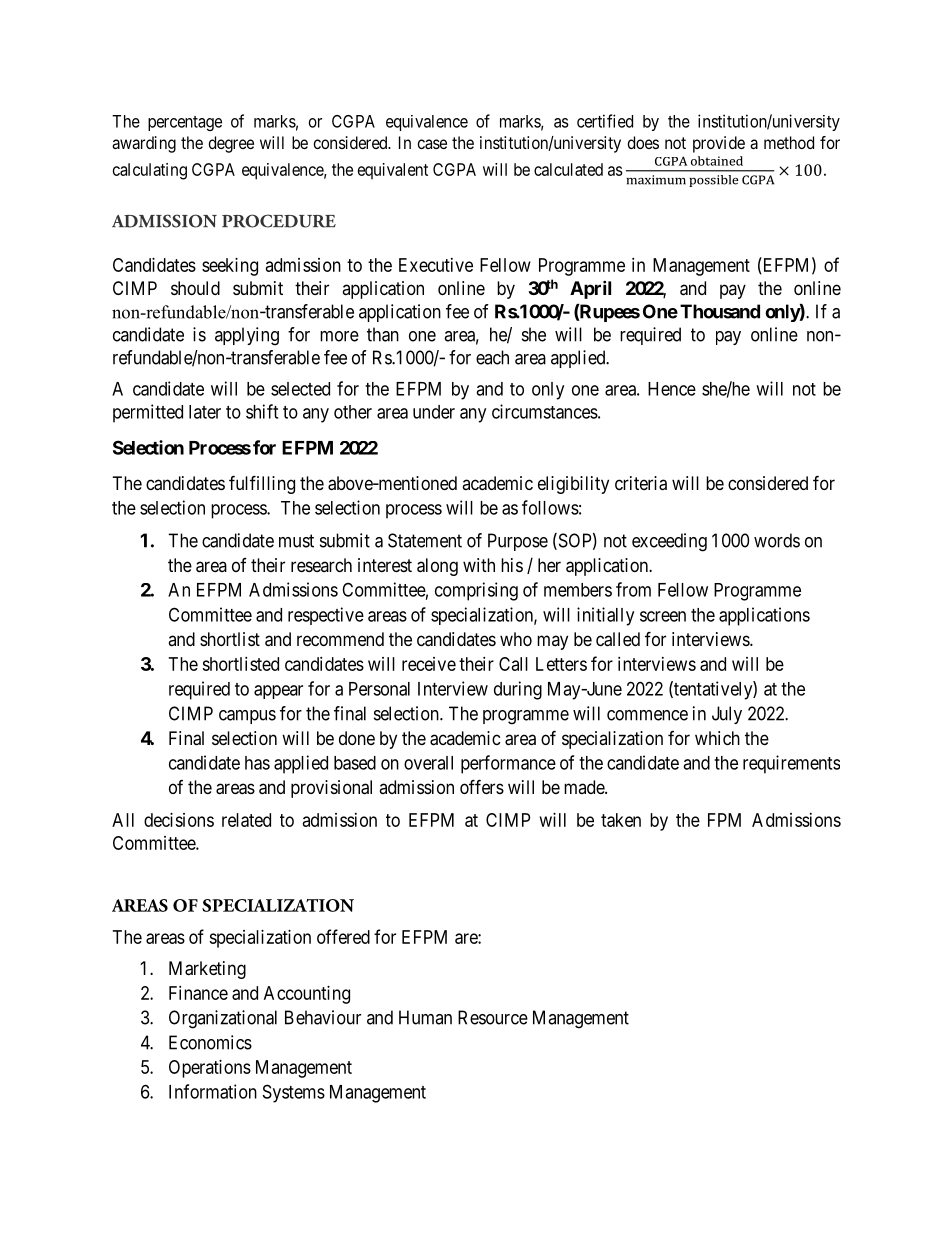 The image size is (952, 1233). Describe the element at coordinates (493, 1017) in the screenshot. I see `Resource` at that location.
